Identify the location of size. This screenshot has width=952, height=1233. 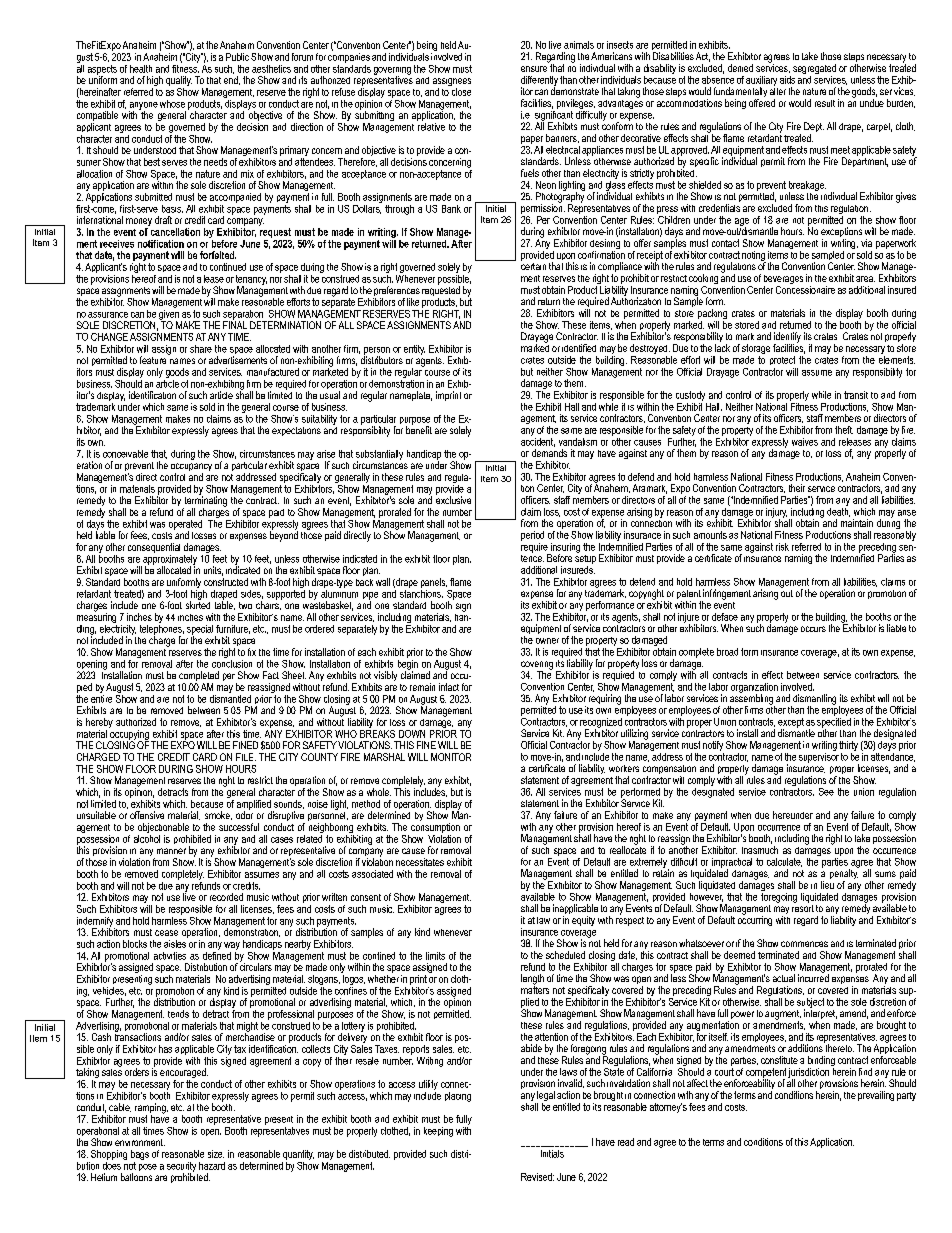
(216, 1154).
